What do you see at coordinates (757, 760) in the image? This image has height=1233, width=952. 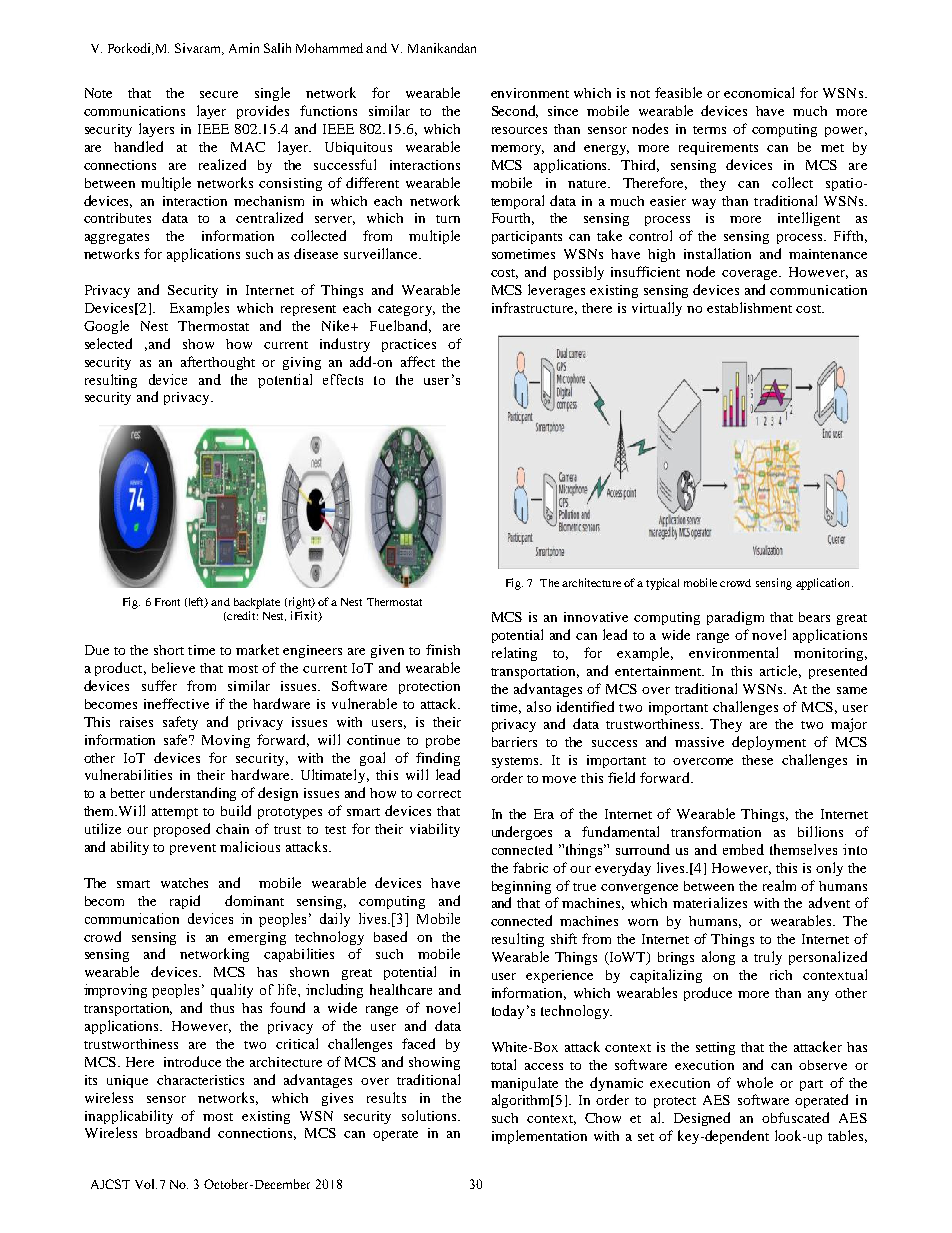 I see `these` at bounding box center [757, 760].
